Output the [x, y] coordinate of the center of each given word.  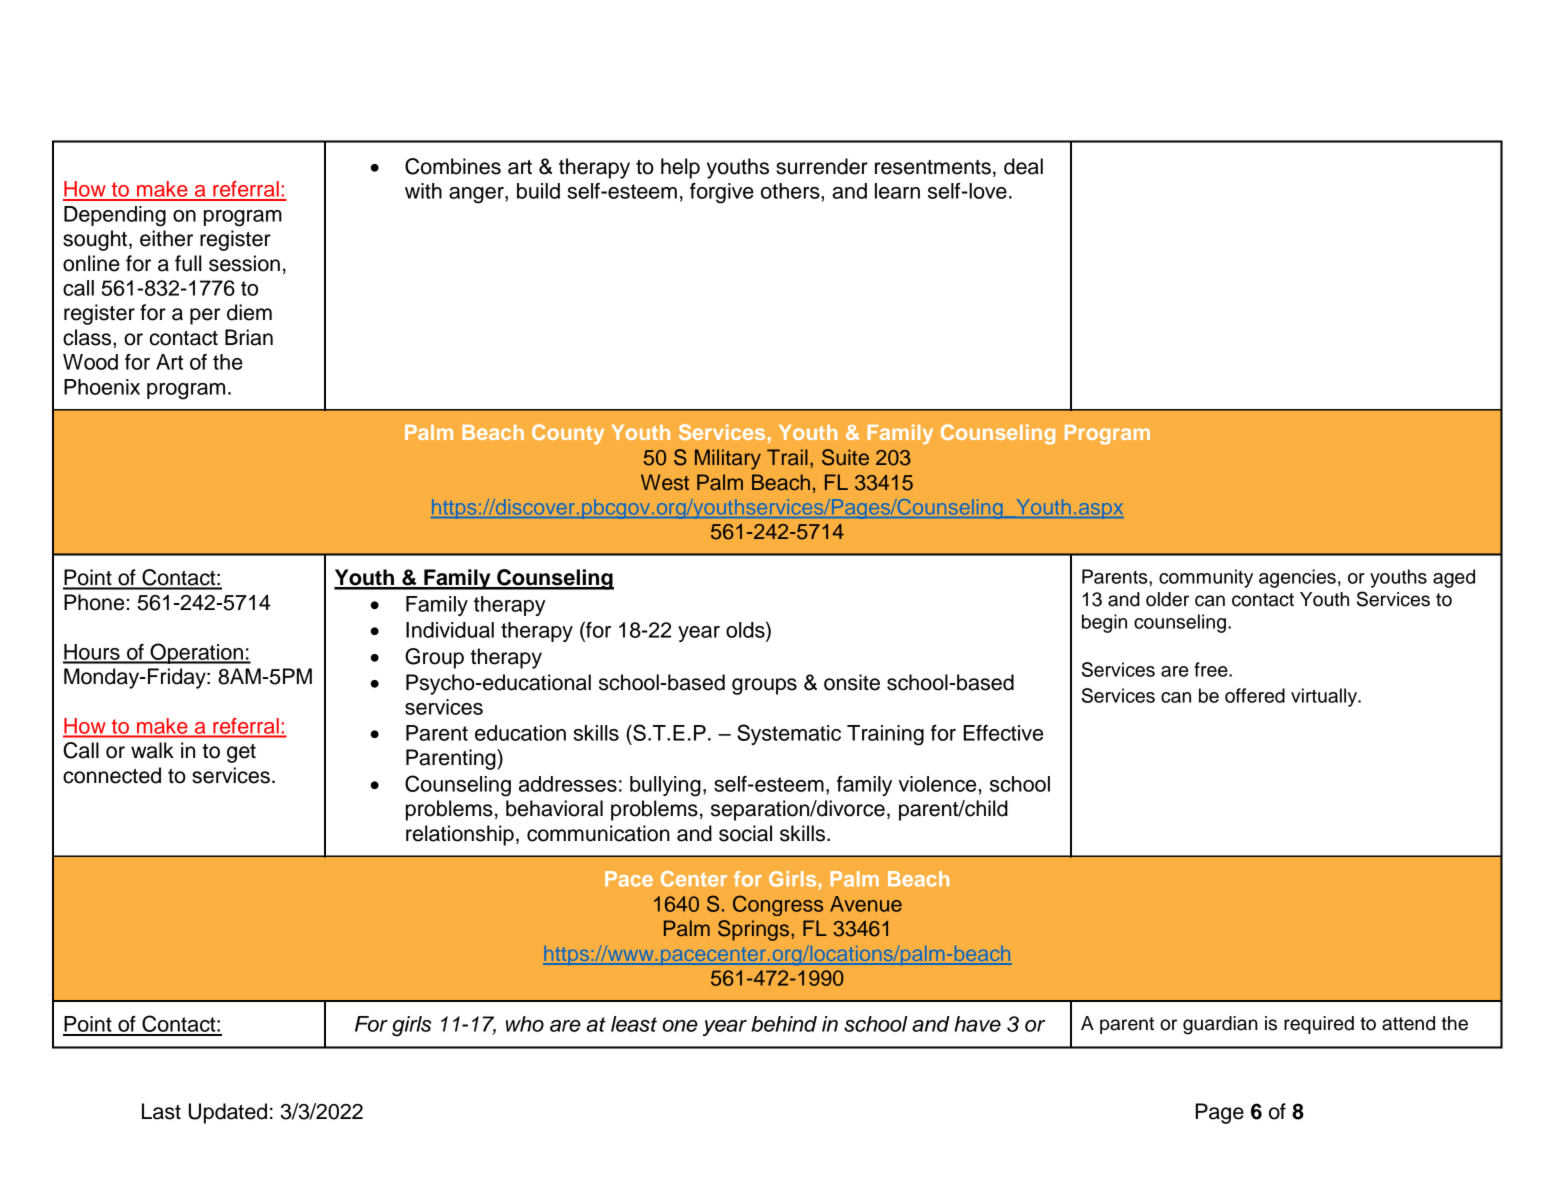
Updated [228, 1113]
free [1212, 669]
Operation [196, 653]
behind [784, 1024]
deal [1023, 166]
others [791, 191]
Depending [115, 216]
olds [746, 629]
